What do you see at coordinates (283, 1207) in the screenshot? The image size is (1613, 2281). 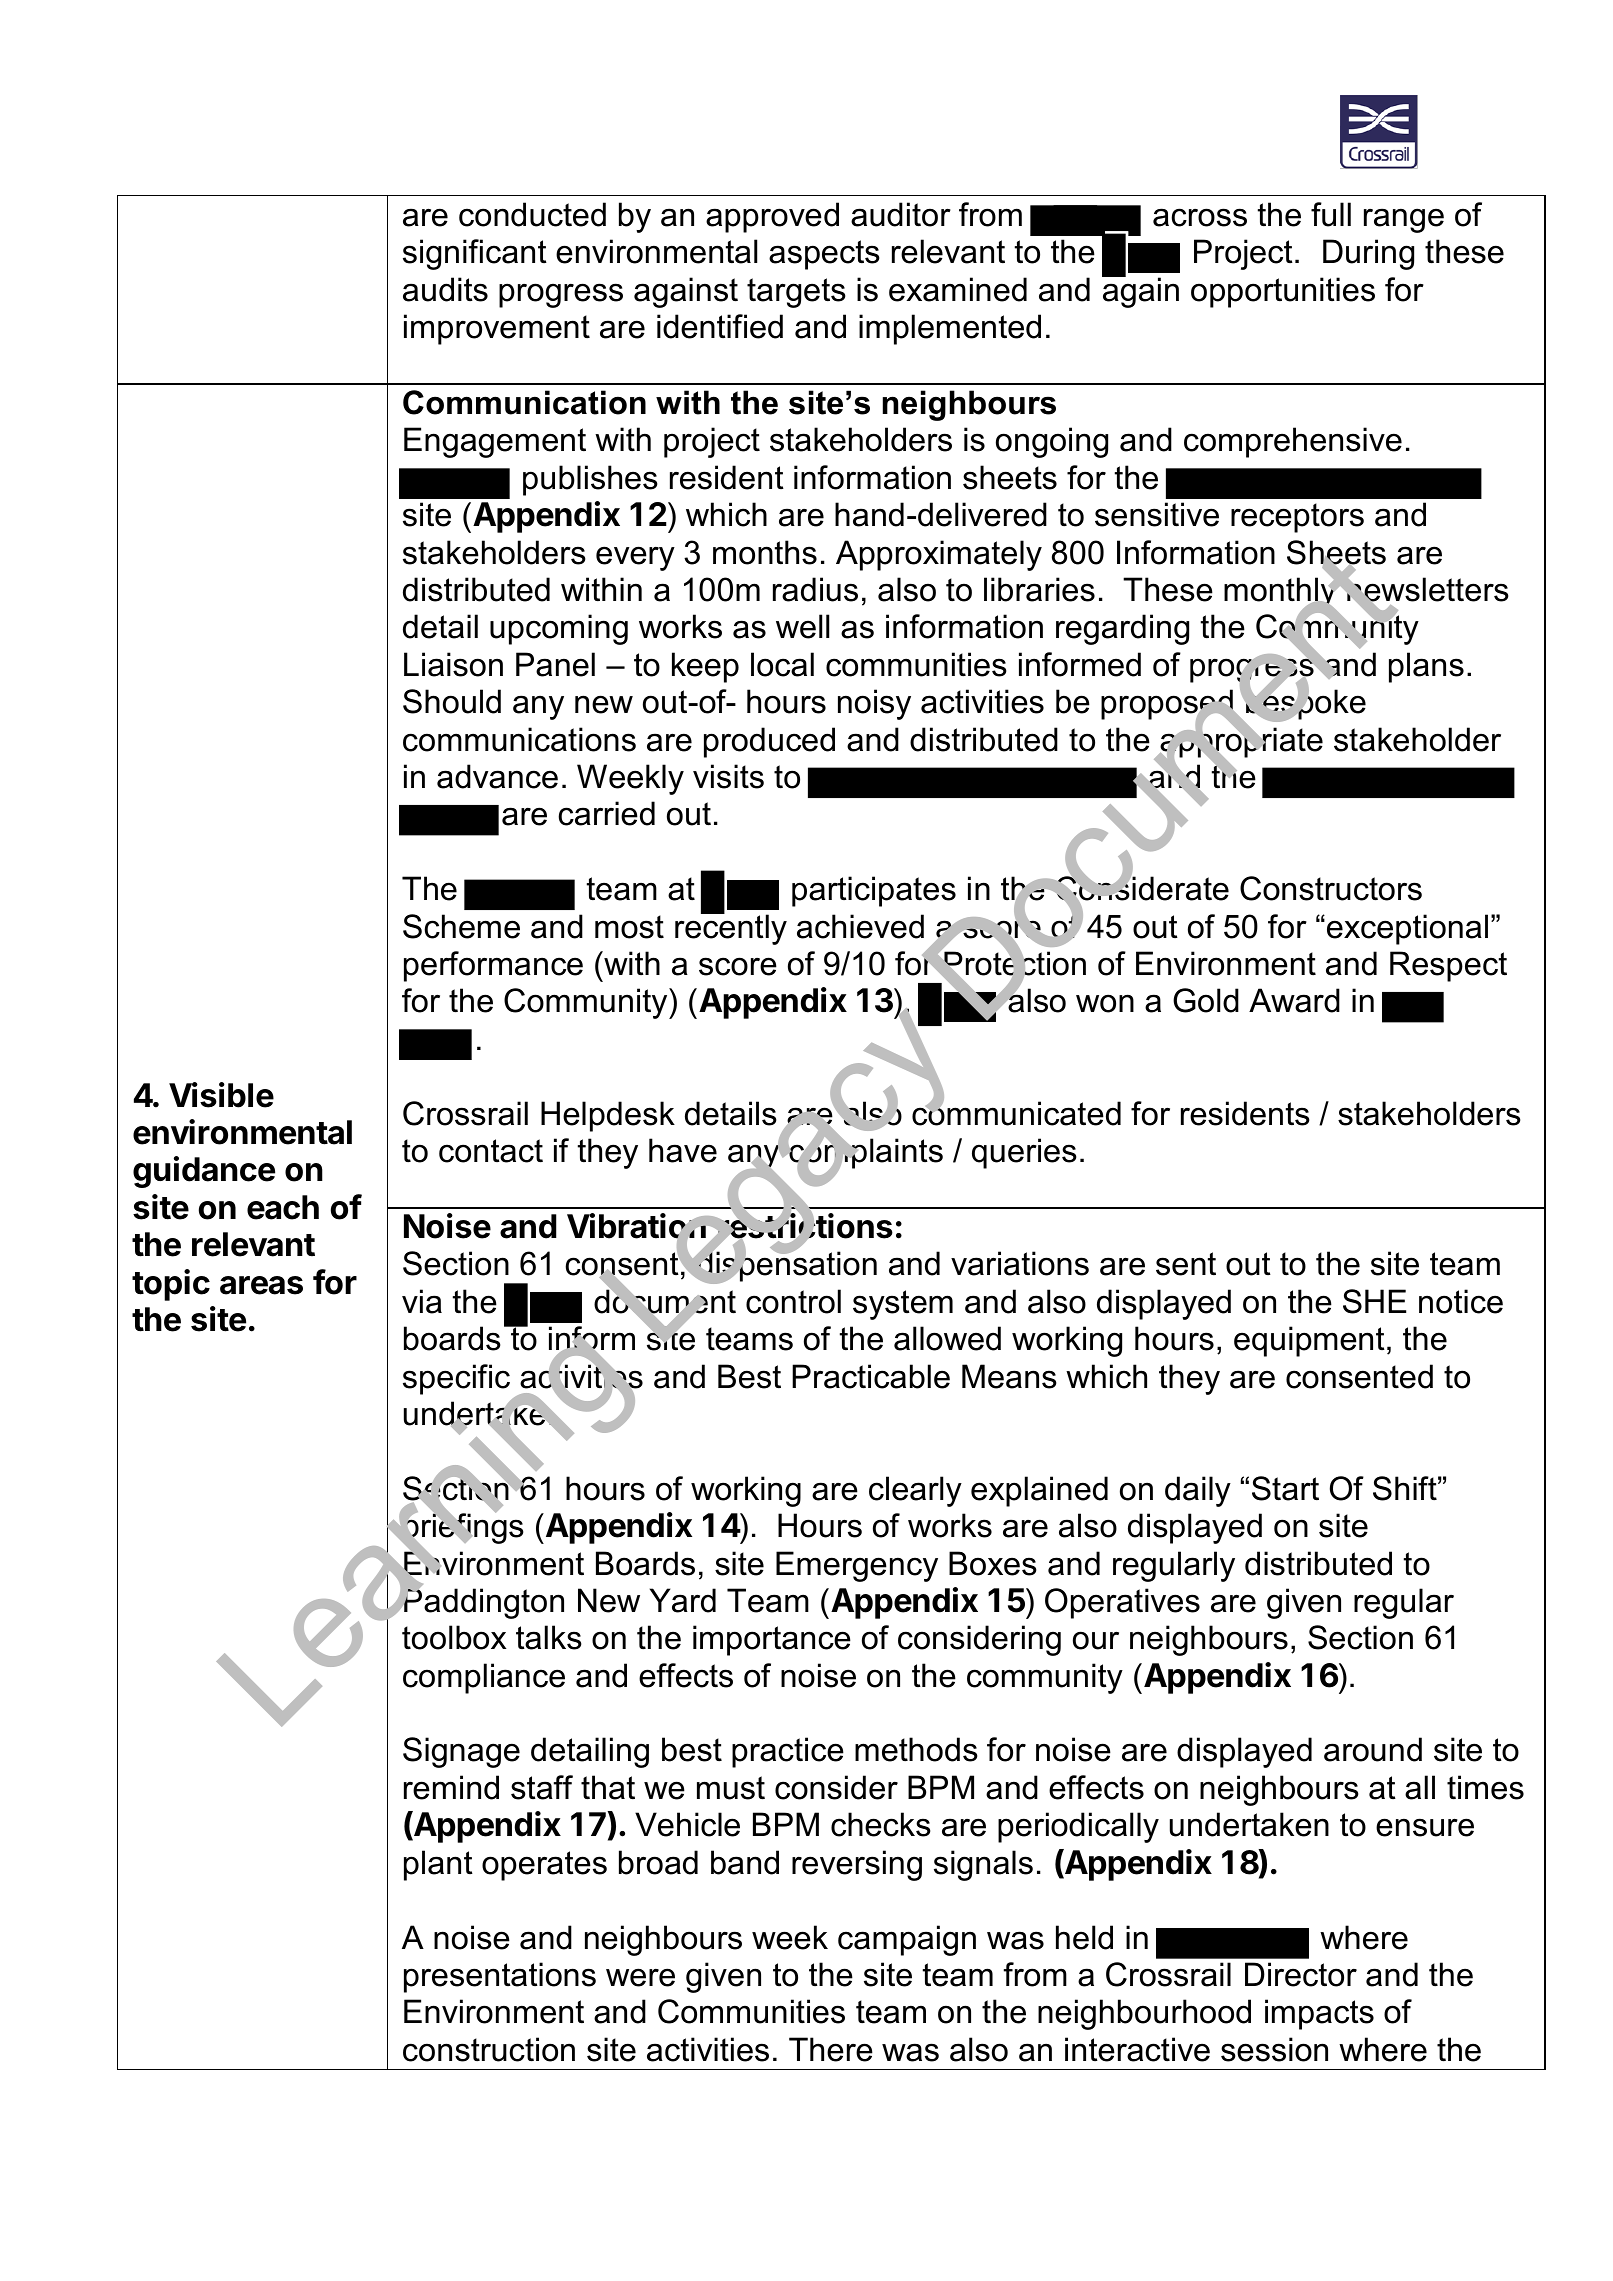 I see `each` at bounding box center [283, 1207].
